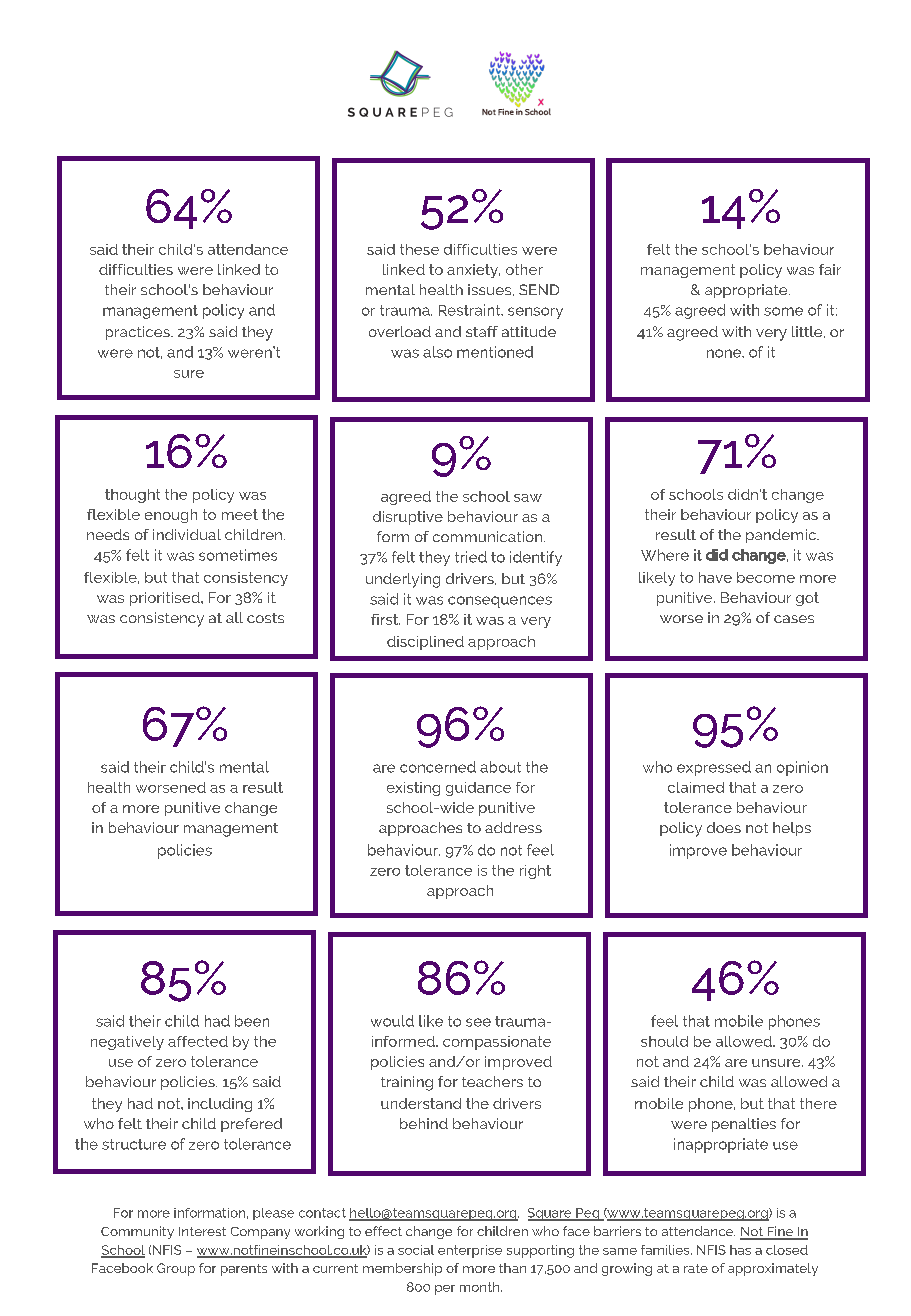 Image resolution: width=911 pixels, height=1316 pixels. What do you see at coordinates (724, 827) in the screenshot?
I see `does` at bounding box center [724, 827].
